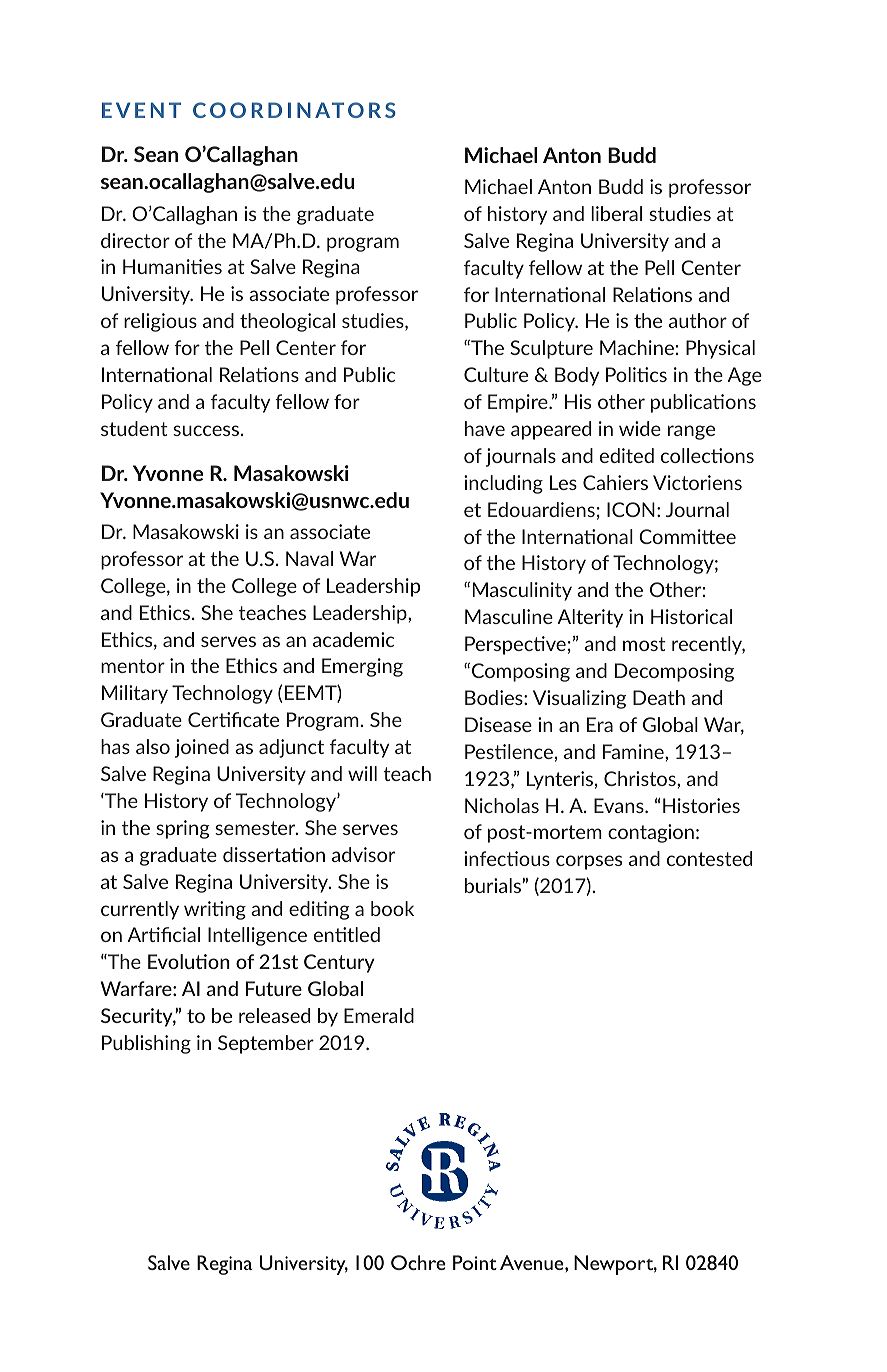  Describe the element at coordinates (687, 536) in the page. I see `Committee` at that location.
